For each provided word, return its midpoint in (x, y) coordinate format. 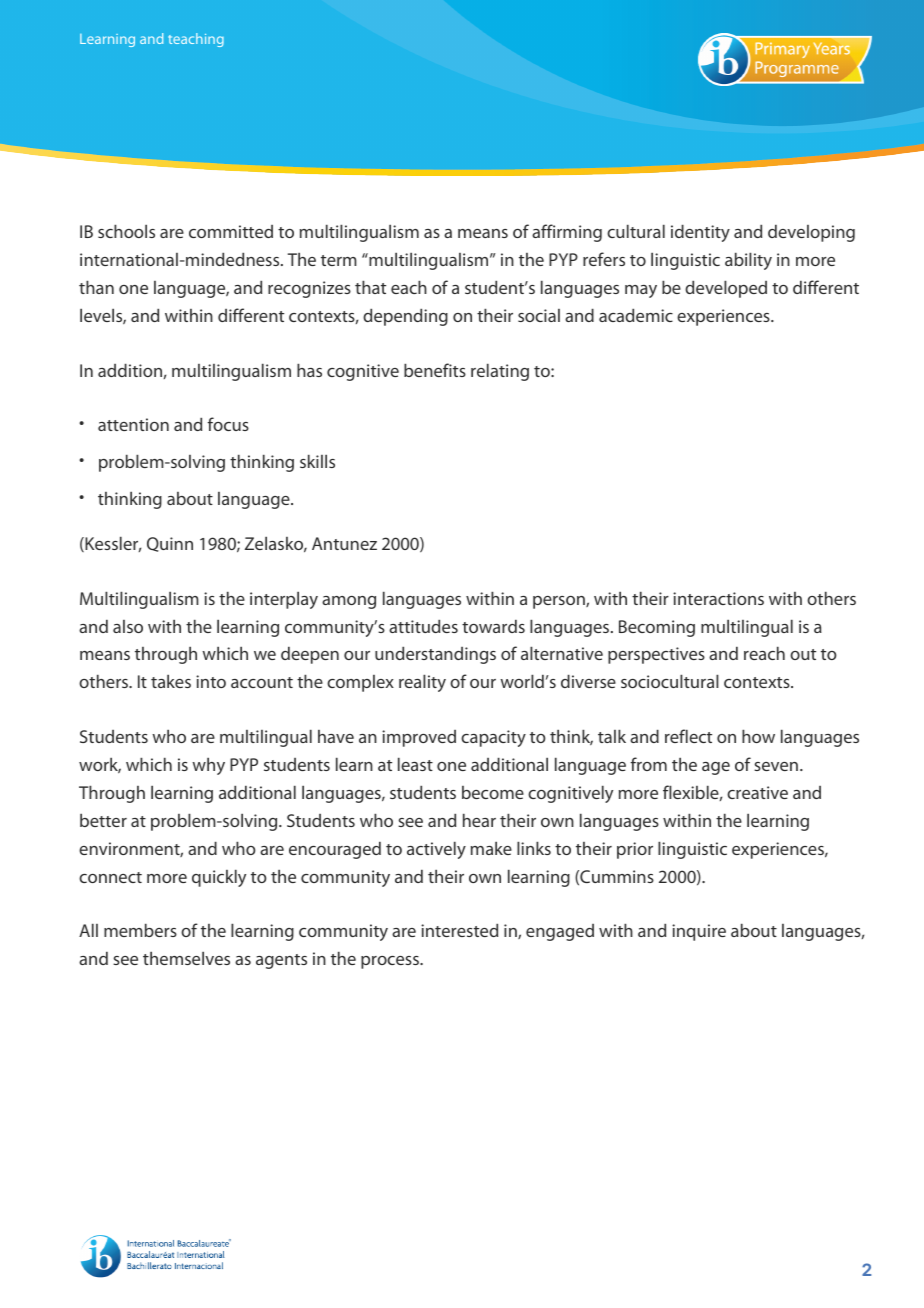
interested (459, 930)
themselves (186, 958)
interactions (718, 598)
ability (748, 261)
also (128, 626)
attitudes (423, 626)
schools (126, 231)
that (370, 287)
